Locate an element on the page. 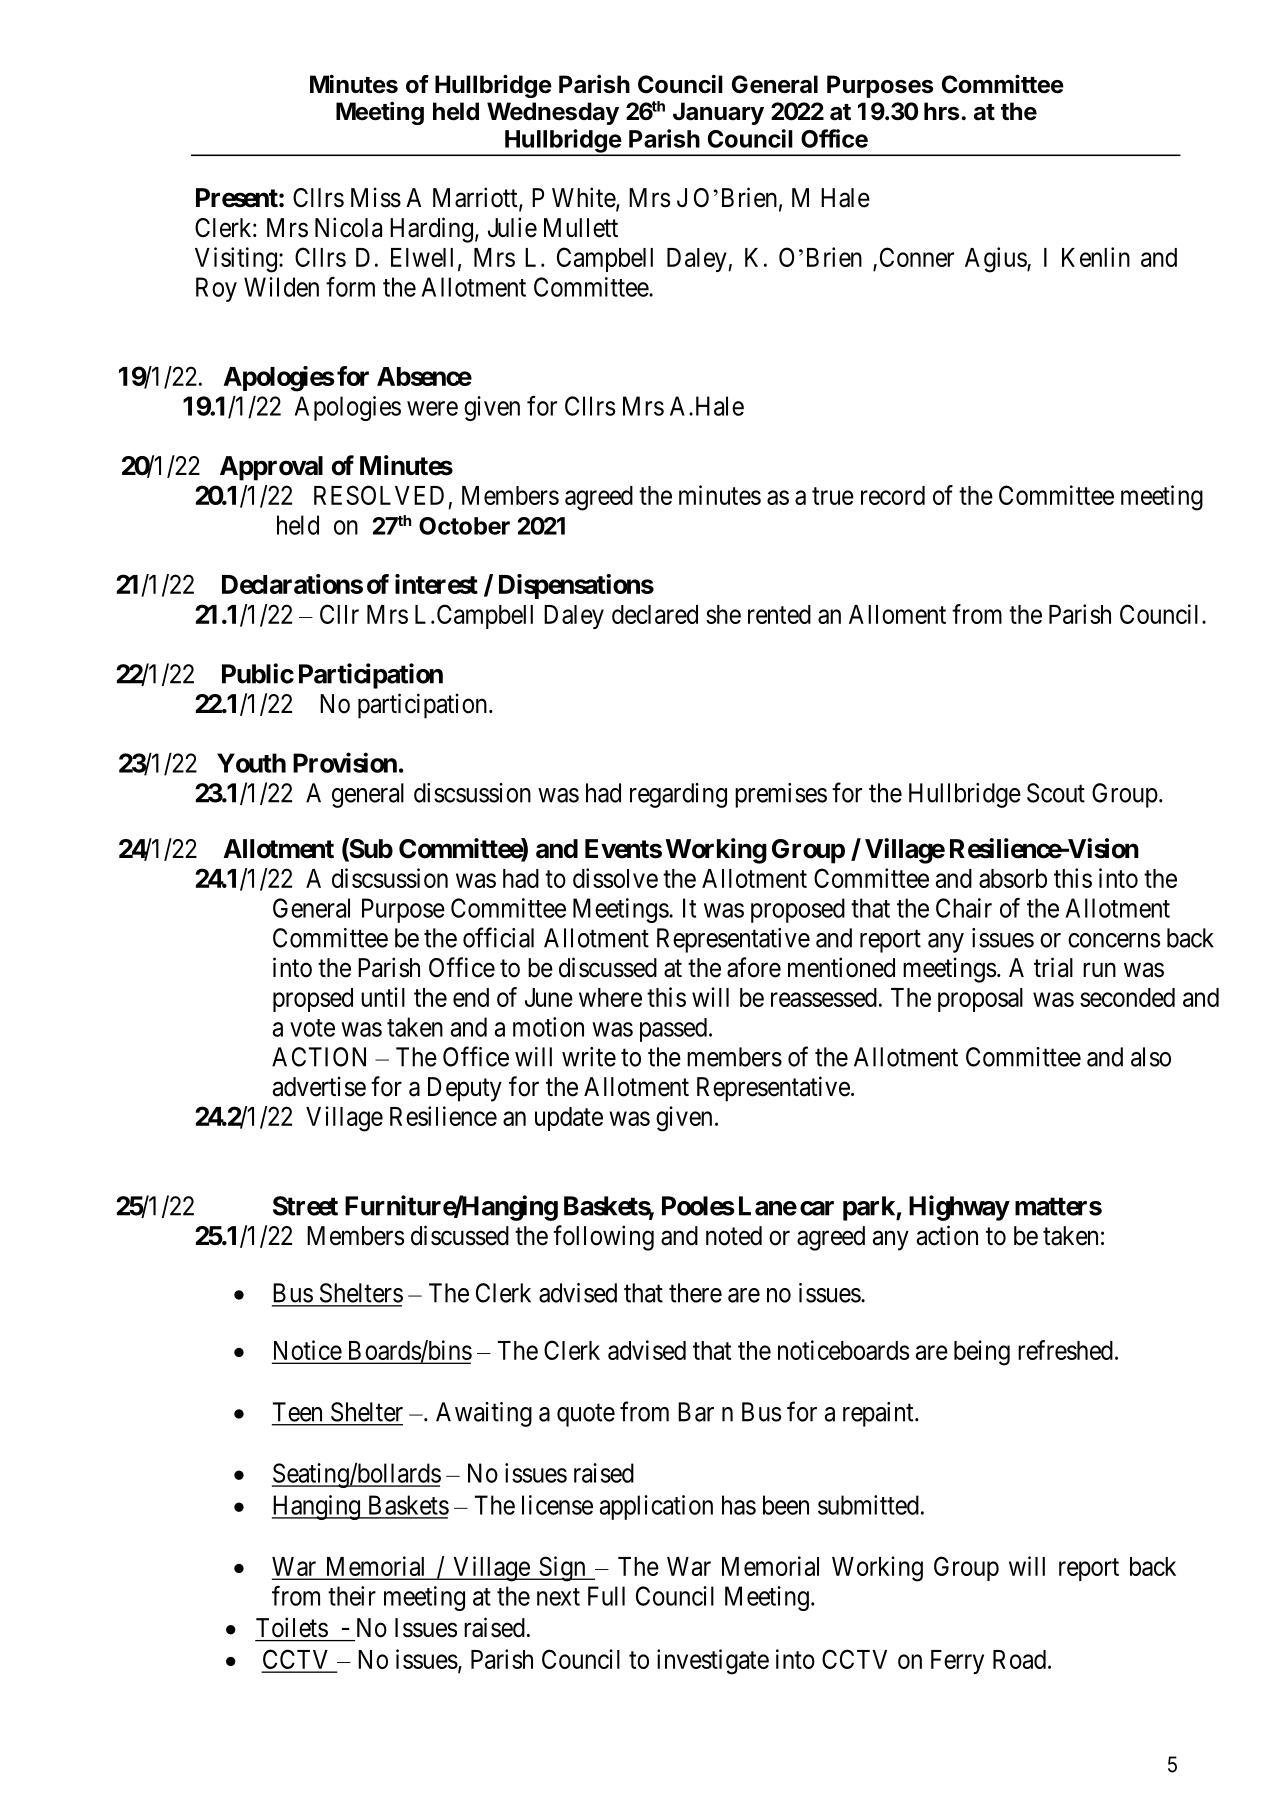 This image has height=1816, width=1284. update is located at coordinates (569, 1119).
